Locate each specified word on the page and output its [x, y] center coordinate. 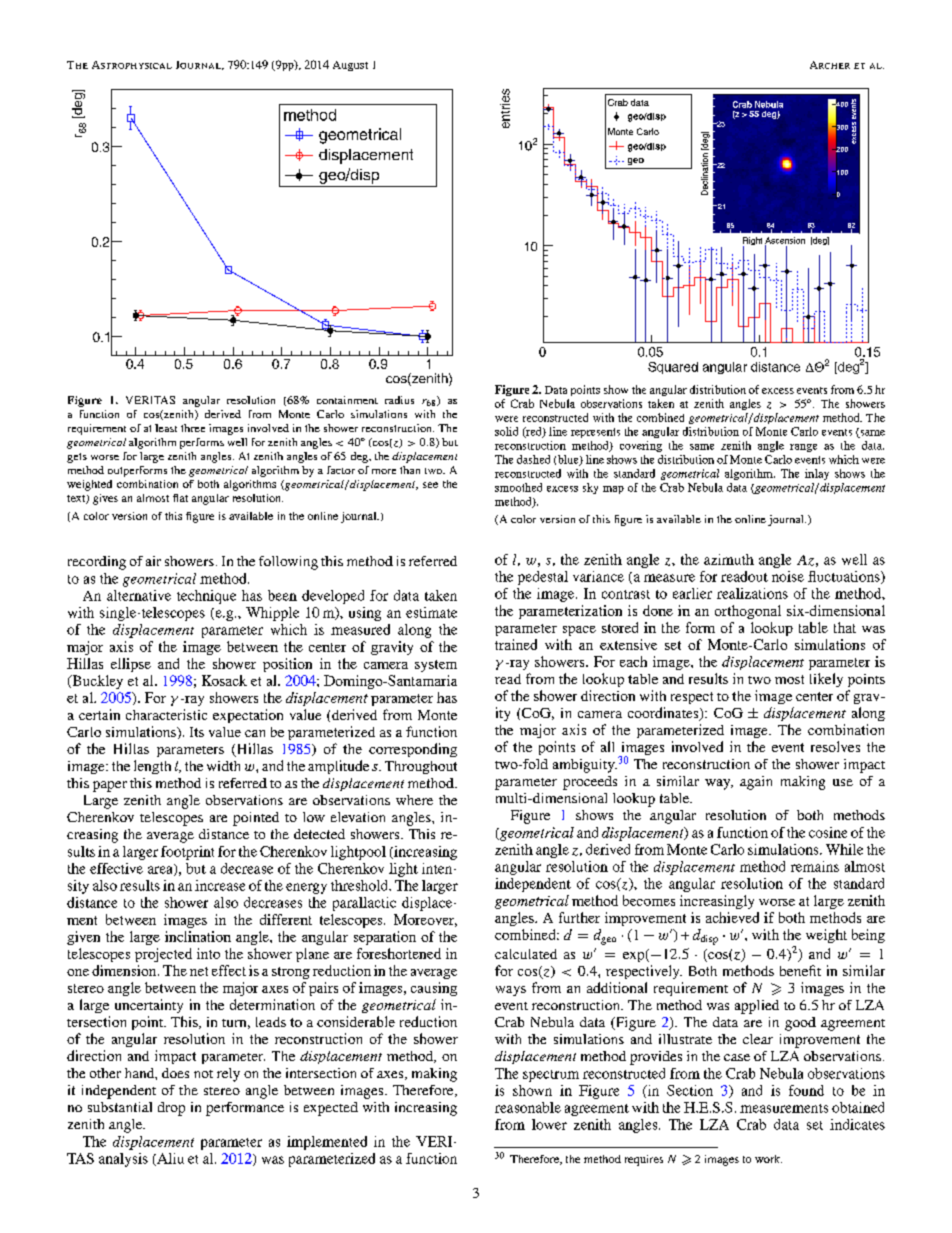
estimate [431, 612]
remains [815, 866]
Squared [673, 368]
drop [171, 1109]
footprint [187, 853]
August [350, 66]
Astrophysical [132, 65]
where [414, 800]
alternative [139, 595]
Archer [830, 65]
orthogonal [748, 612]
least [166, 428]
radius [399, 400]
